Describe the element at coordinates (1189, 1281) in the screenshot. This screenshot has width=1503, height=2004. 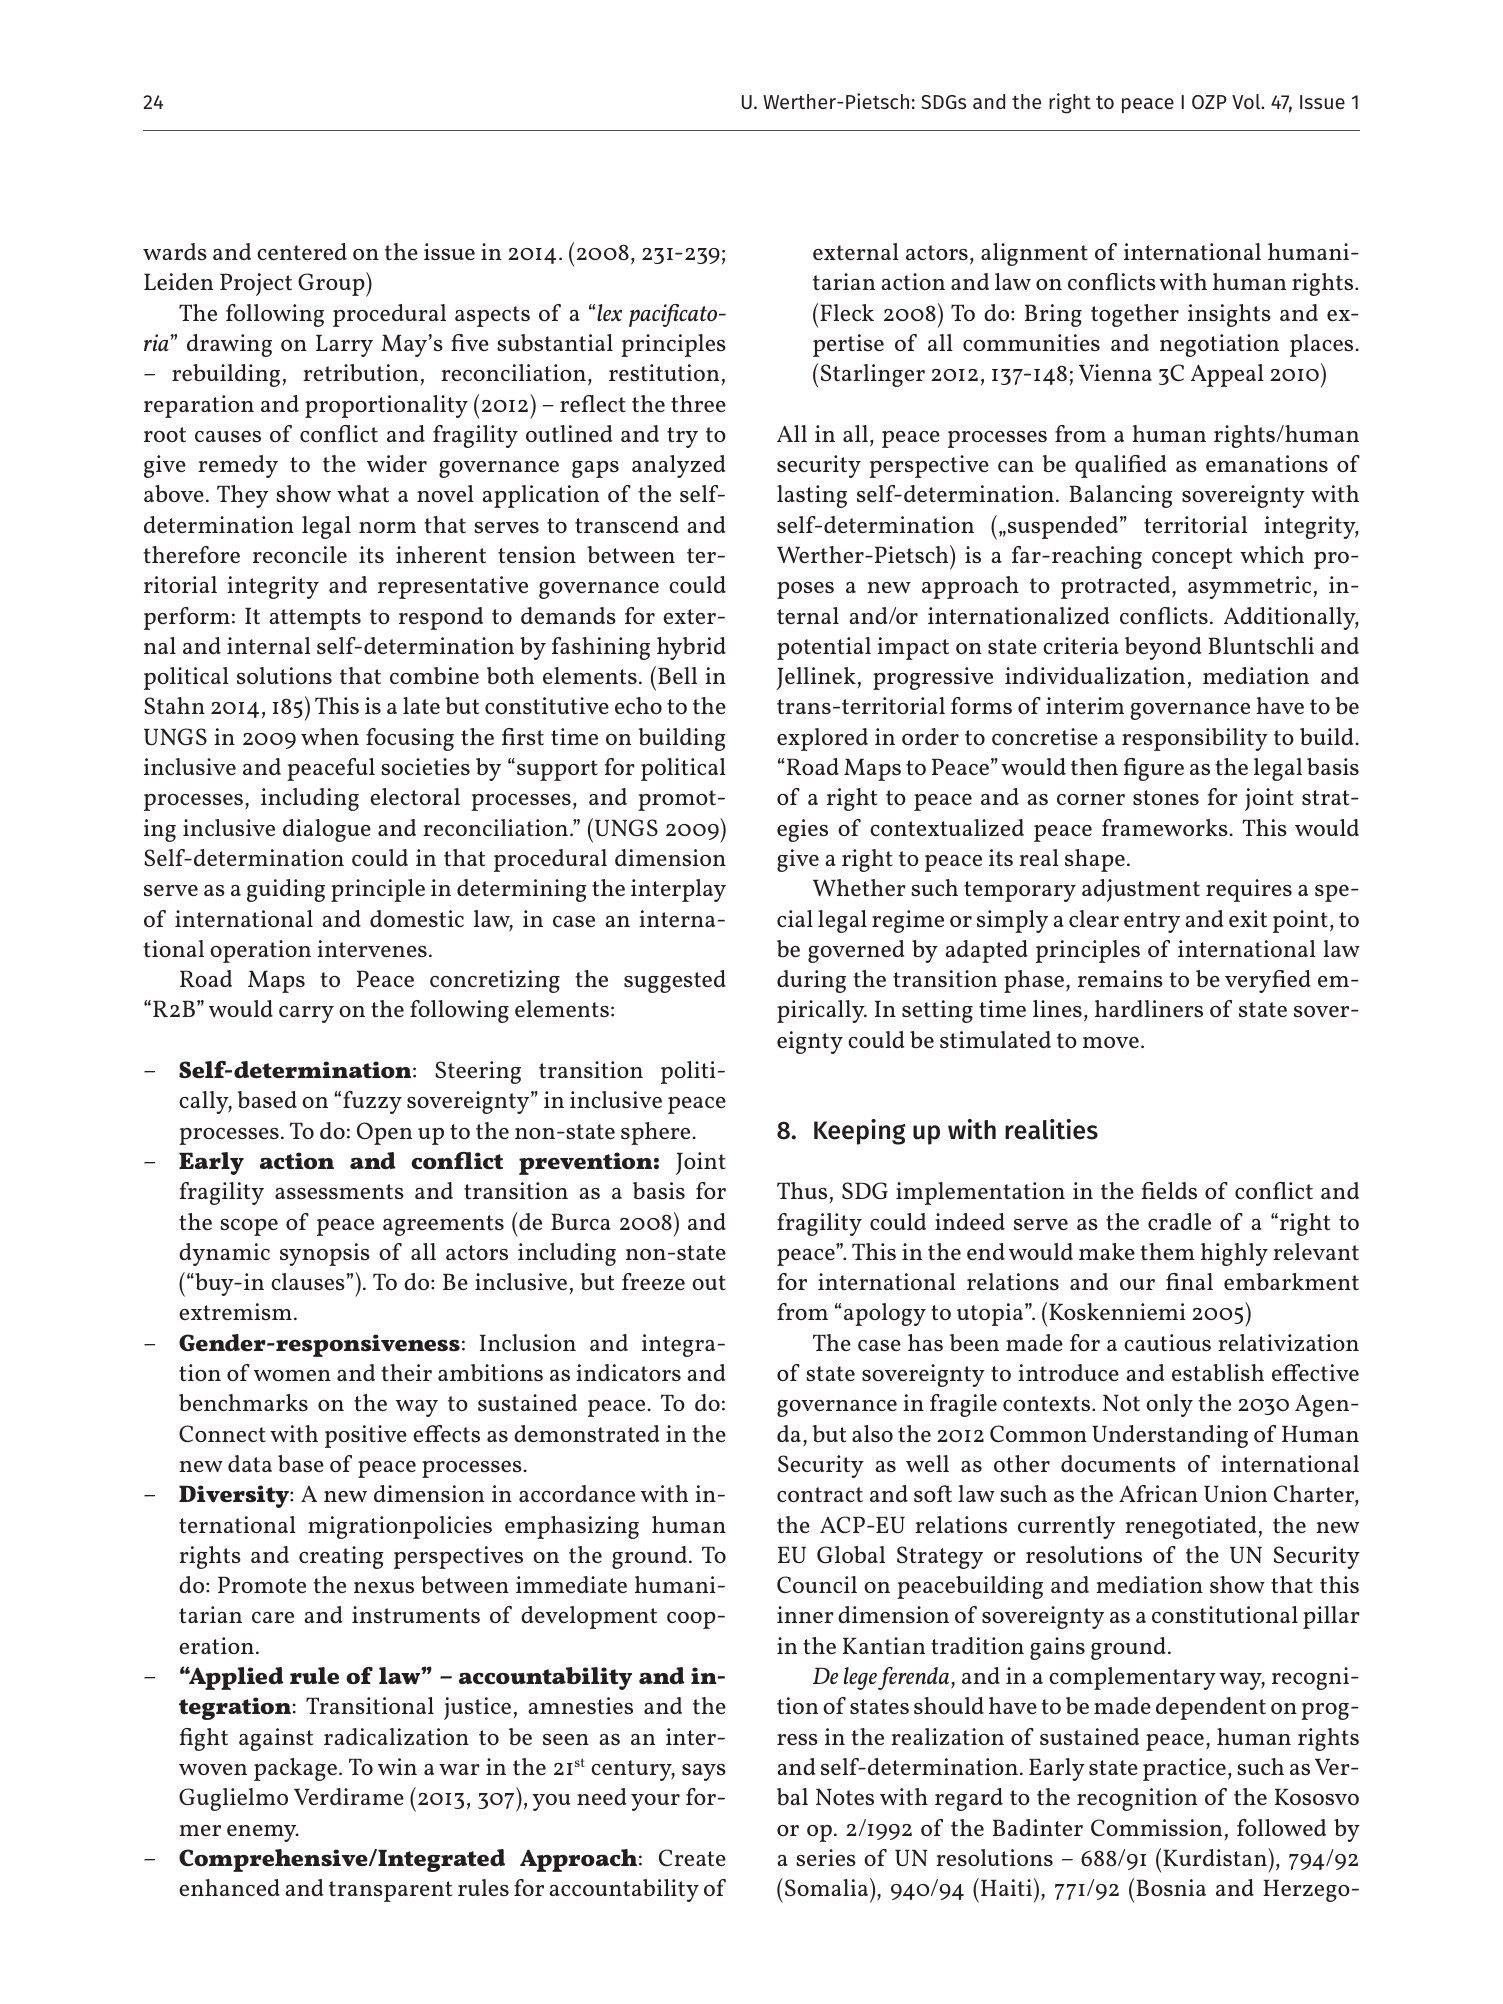
I see `final` at that location.
